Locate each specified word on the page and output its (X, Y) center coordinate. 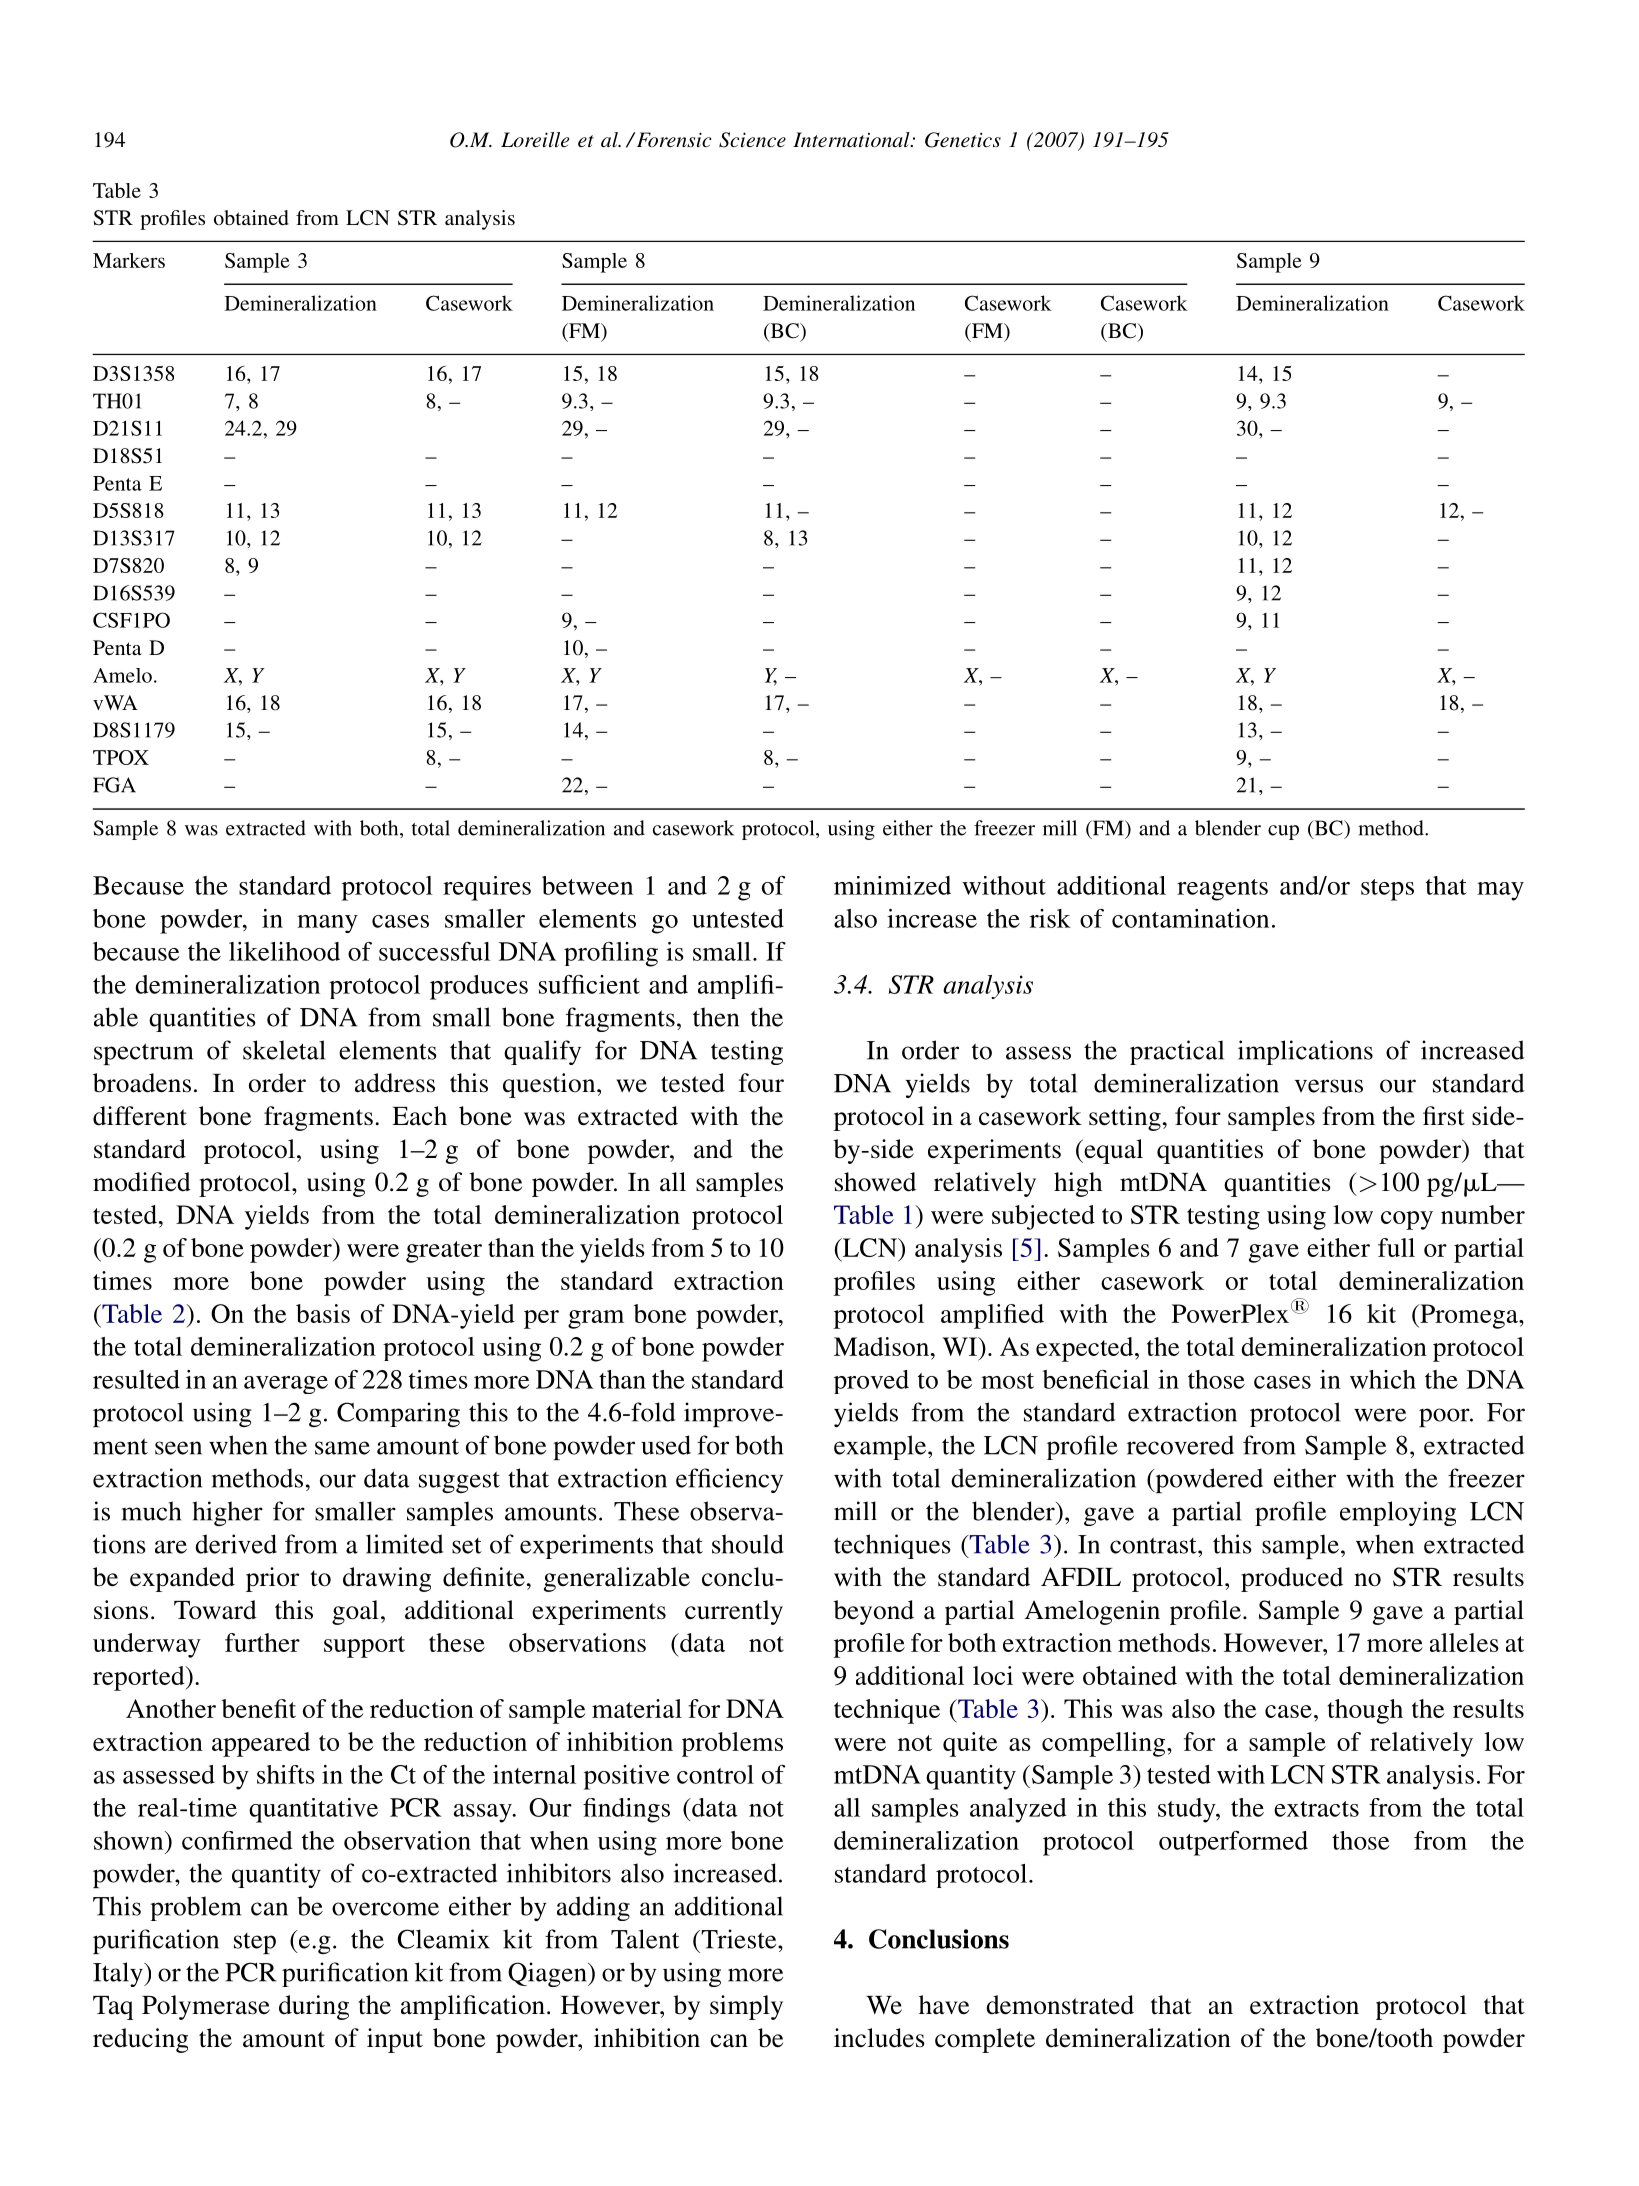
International (852, 139)
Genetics (963, 140)
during (314, 2007)
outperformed (1233, 1843)
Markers (129, 260)
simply (746, 2007)
